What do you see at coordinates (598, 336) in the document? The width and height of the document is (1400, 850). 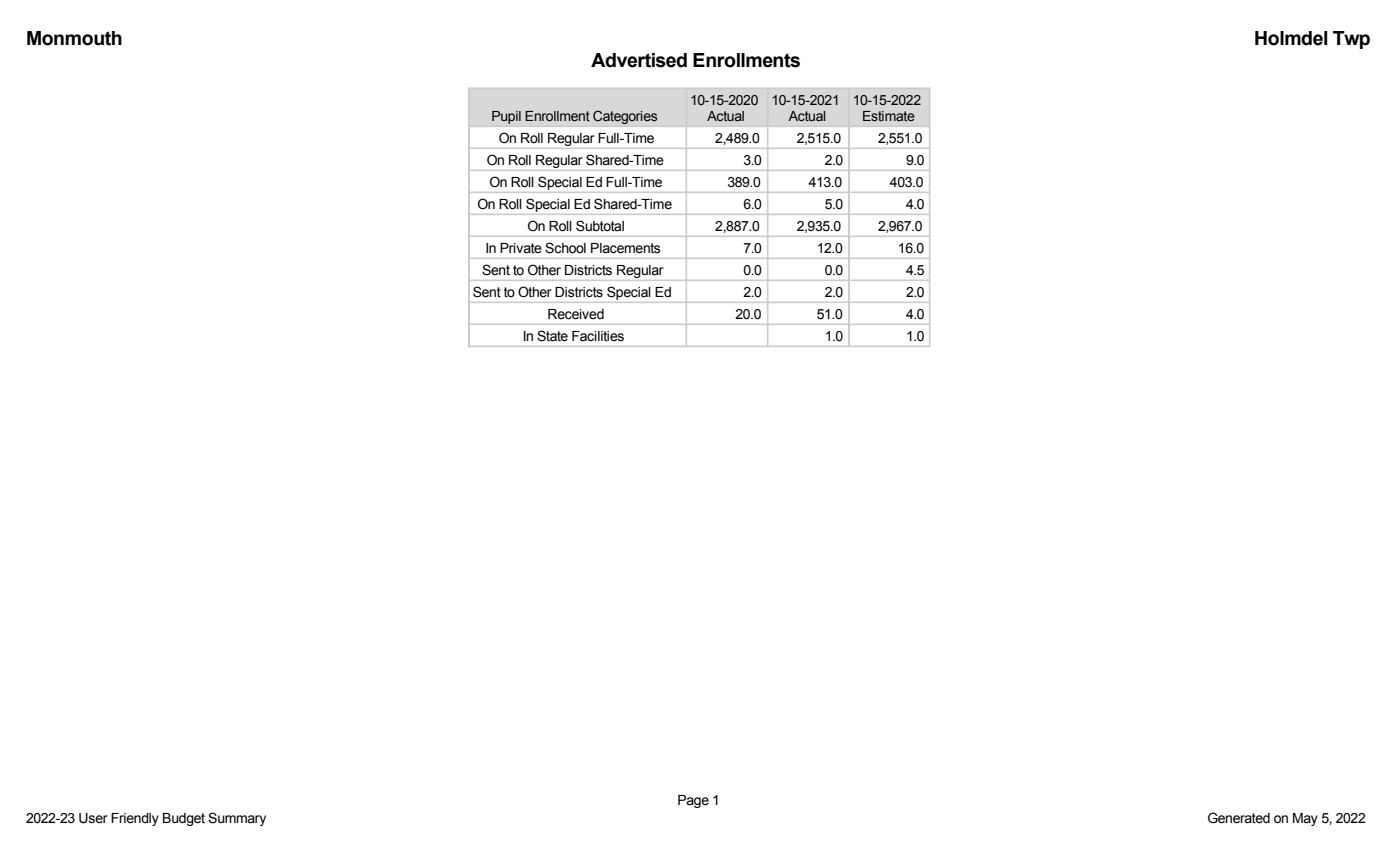 I see `Facilities` at bounding box center [598, 336].
